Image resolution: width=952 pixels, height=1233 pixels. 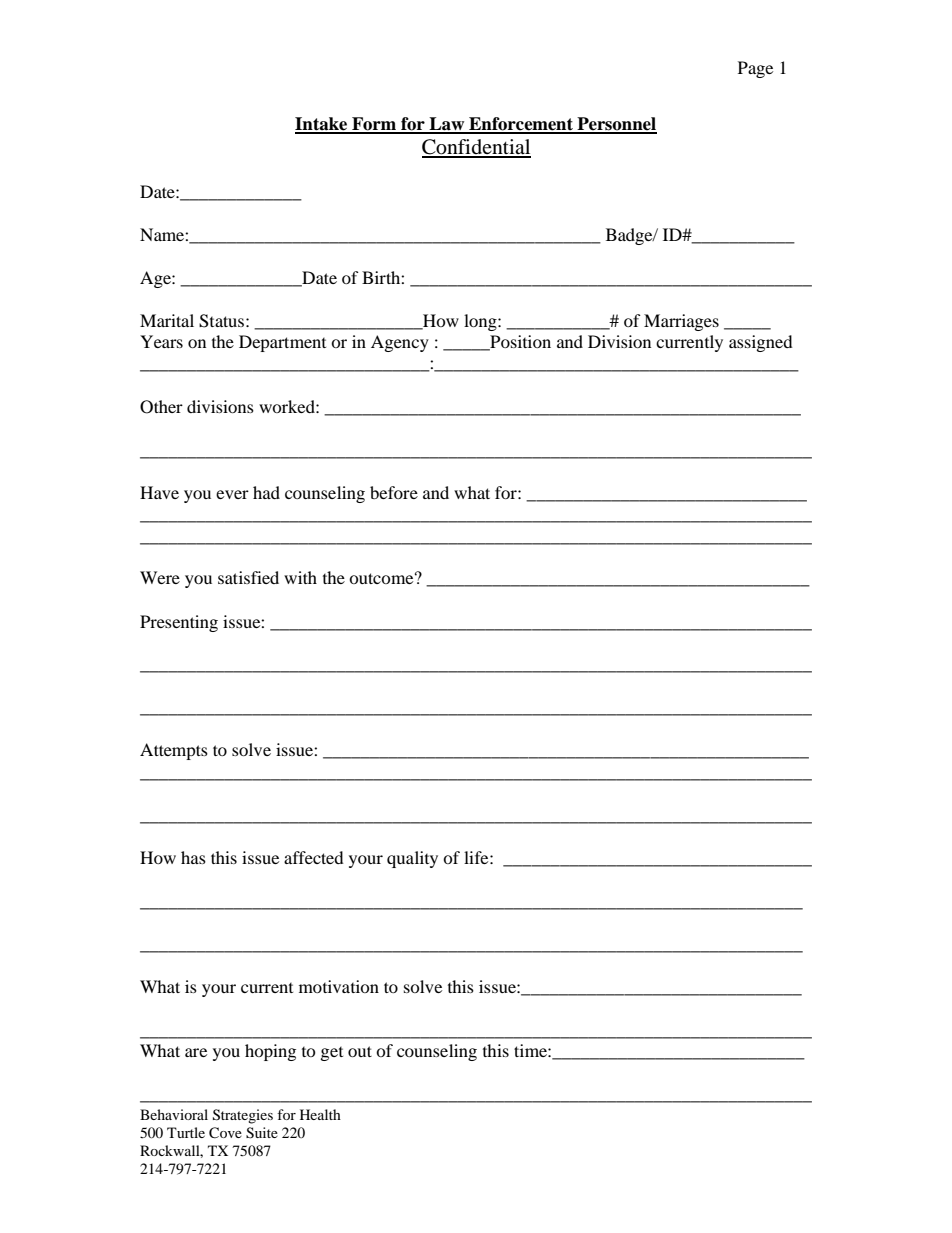 I want to click on ever, so click(x=232, y=494).
